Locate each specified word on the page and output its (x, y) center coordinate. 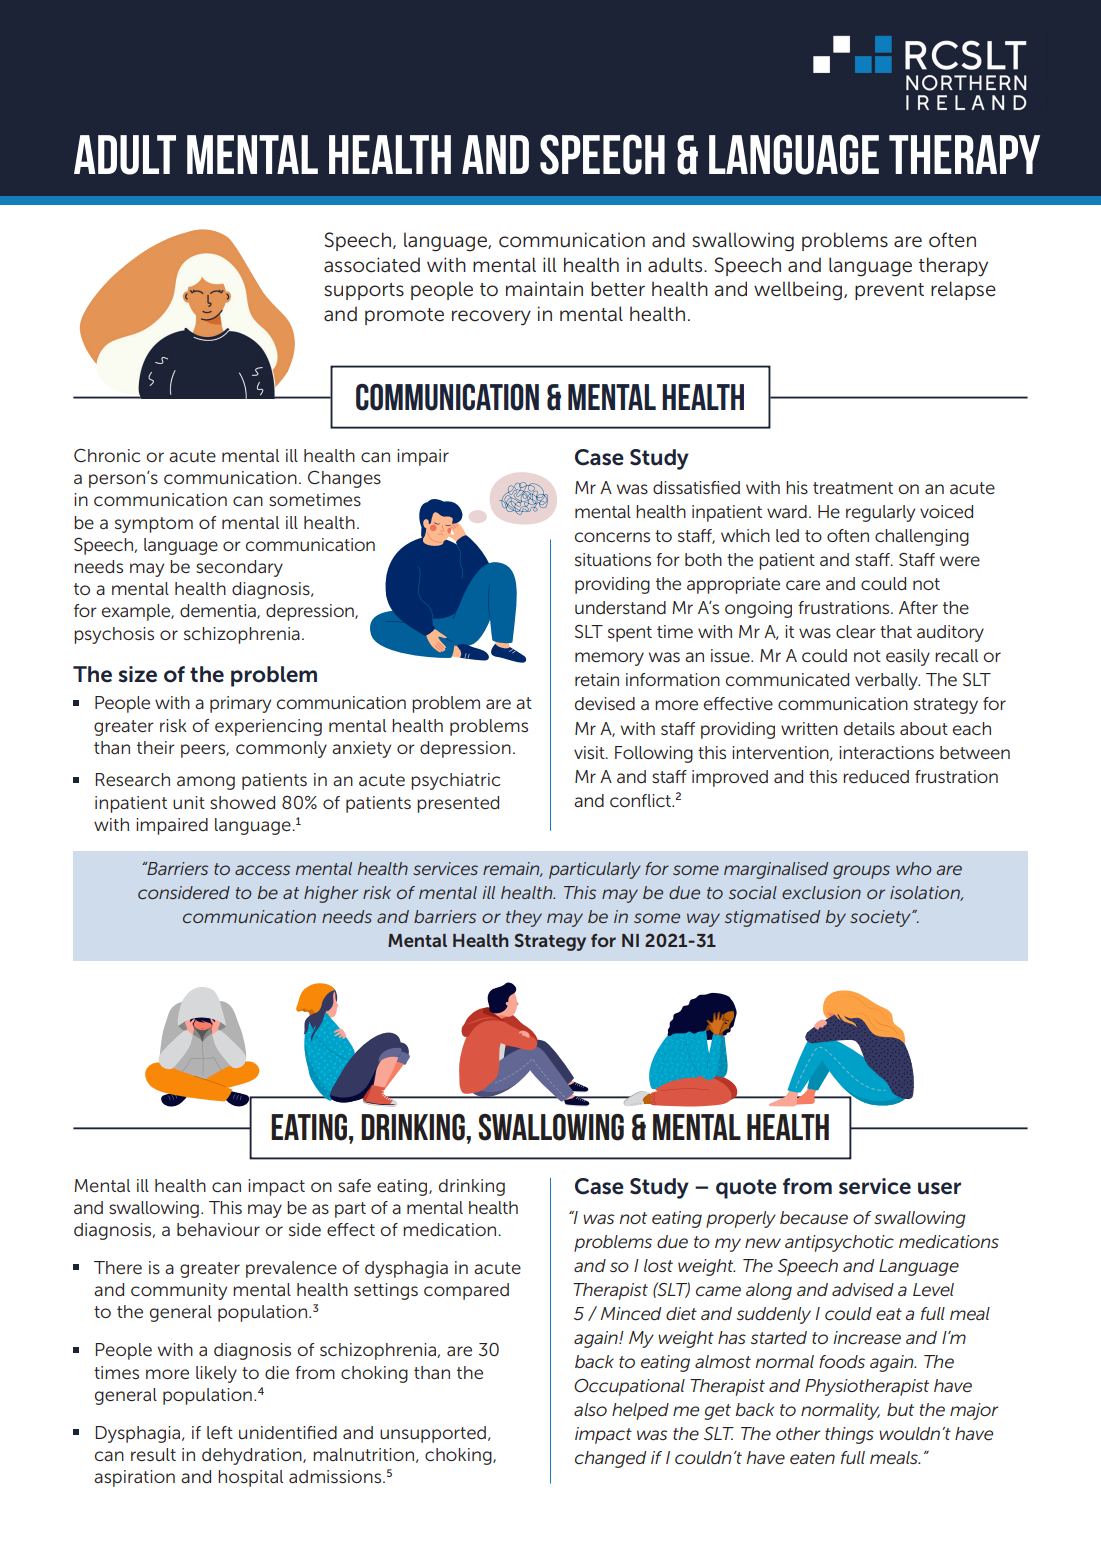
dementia (219, 611)
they (524, 918)
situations (613, 559)
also (590, 1409)
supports (364, 291)
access (262, 870)
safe (354, 1185)
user (939, 1188)
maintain (544, 289)
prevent (889, 291)
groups (861, 872)
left (220, 1432)
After (918, 607)
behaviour (218, 1229)
